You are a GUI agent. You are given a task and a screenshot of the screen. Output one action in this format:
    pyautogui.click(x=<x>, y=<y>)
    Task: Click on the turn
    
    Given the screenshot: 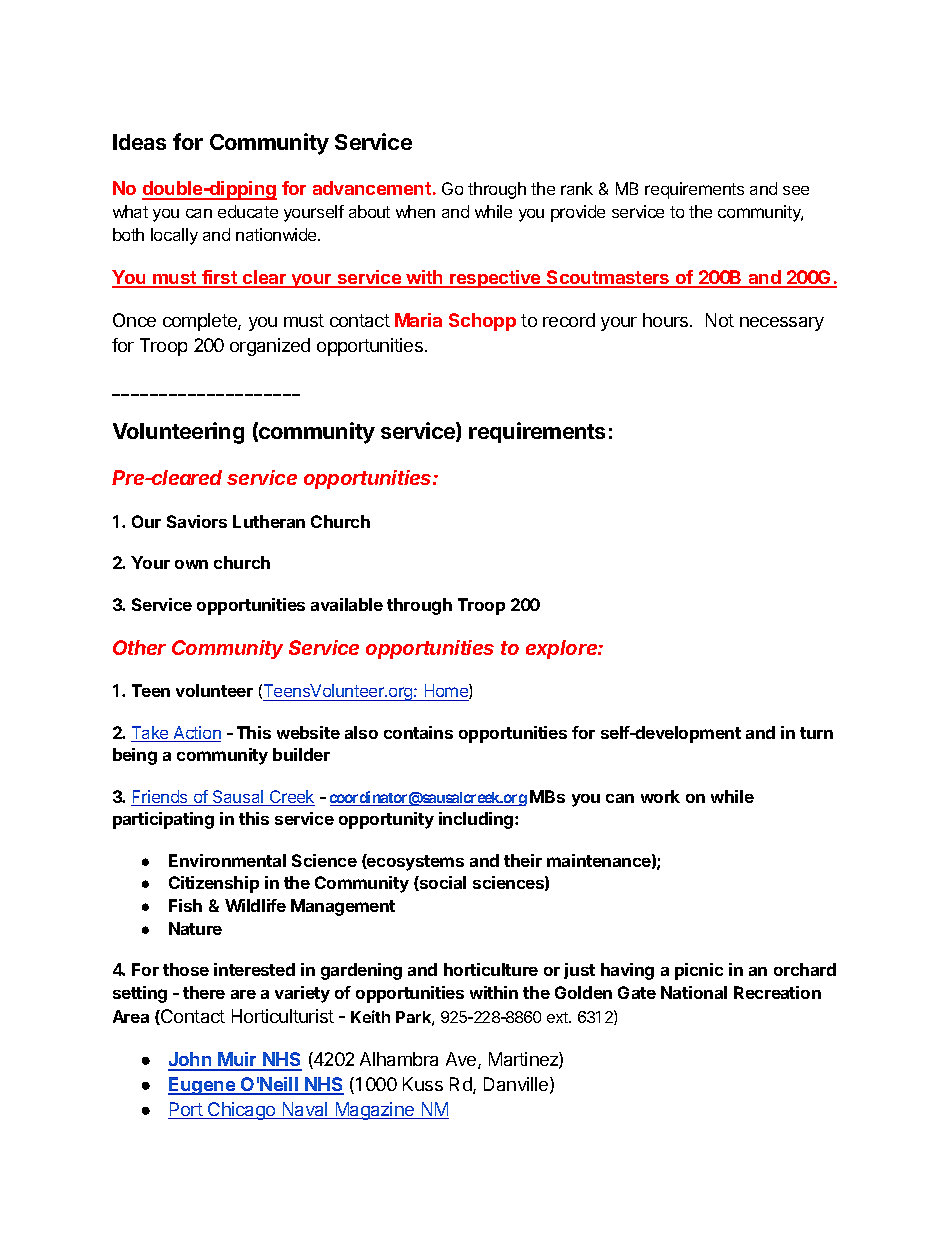 What is the action you would take?
    pyautogui.click(x=816, y=733)
